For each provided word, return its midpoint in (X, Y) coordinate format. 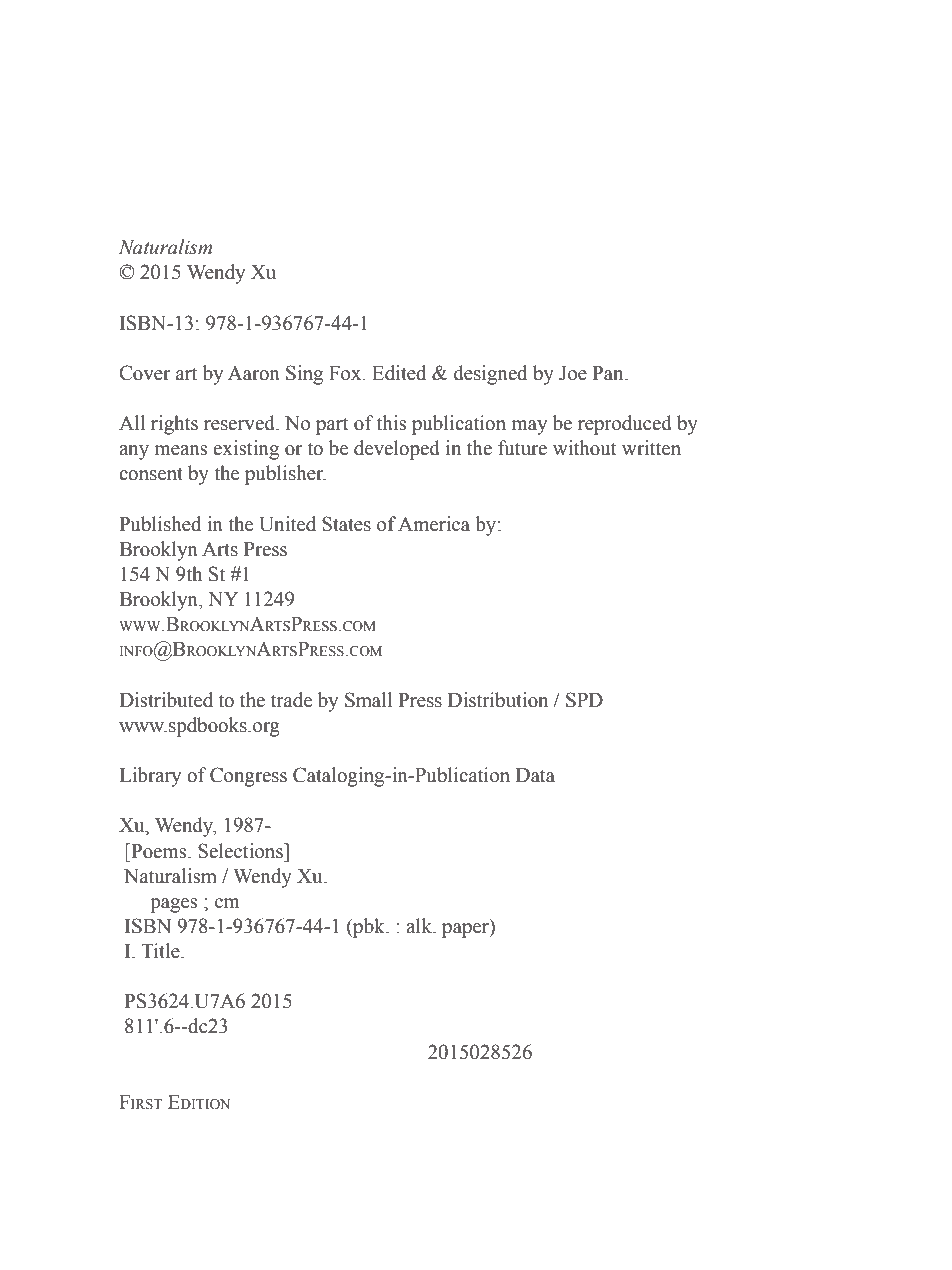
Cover (144, 373)
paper (466, 930)
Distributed (166, 700)
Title (161, 951)
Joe (573, 373)
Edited (399, 373)
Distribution (498, 700)
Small (368, 700)
